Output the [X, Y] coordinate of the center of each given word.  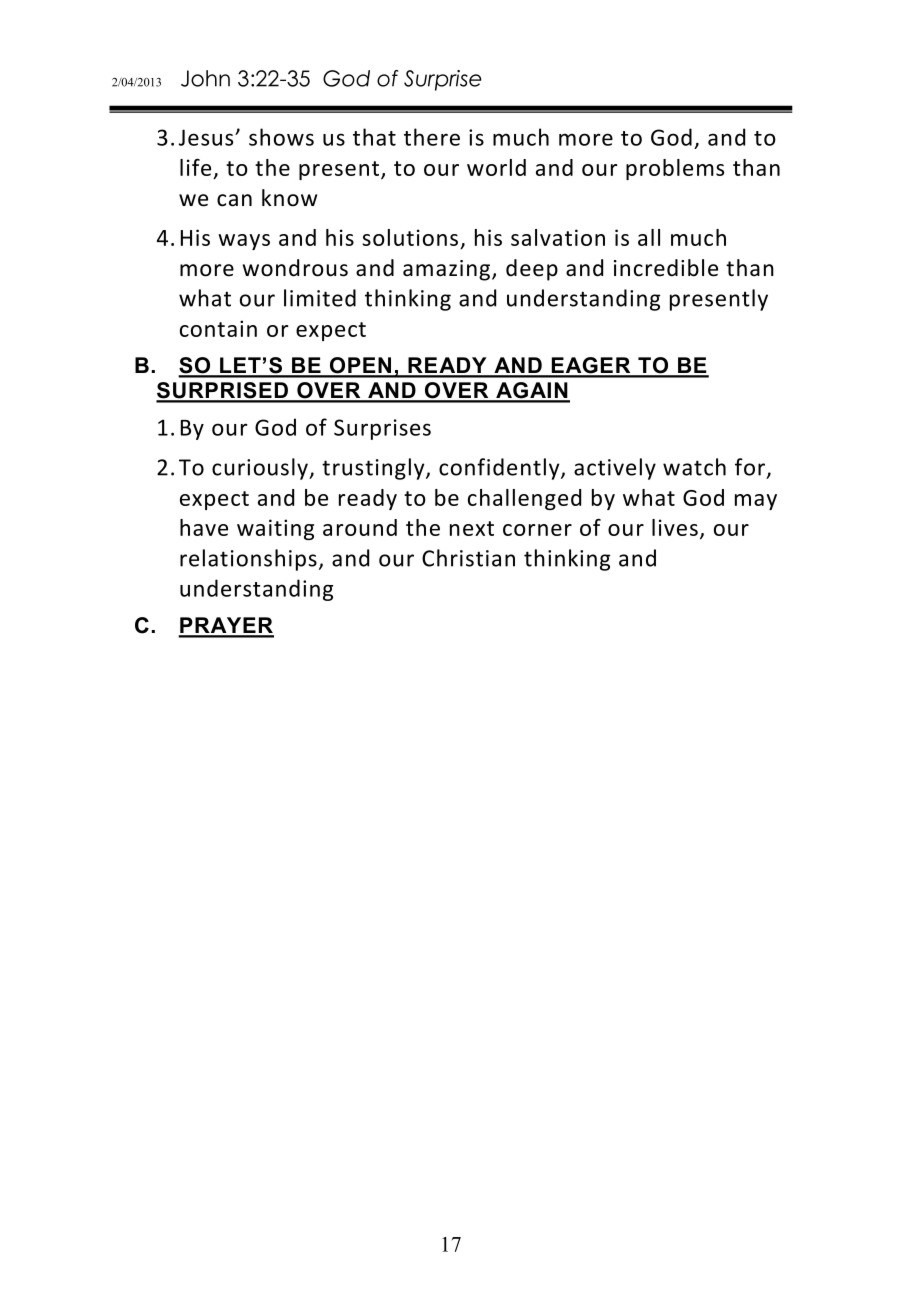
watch [694, 467]
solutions [410, 237]
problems [675, 169]
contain [218, 328]
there [432, 137]
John [205, 78]
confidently [500, 469]
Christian [468, 558]
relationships [248, 560]
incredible [666, 268]
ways [244, 242]
